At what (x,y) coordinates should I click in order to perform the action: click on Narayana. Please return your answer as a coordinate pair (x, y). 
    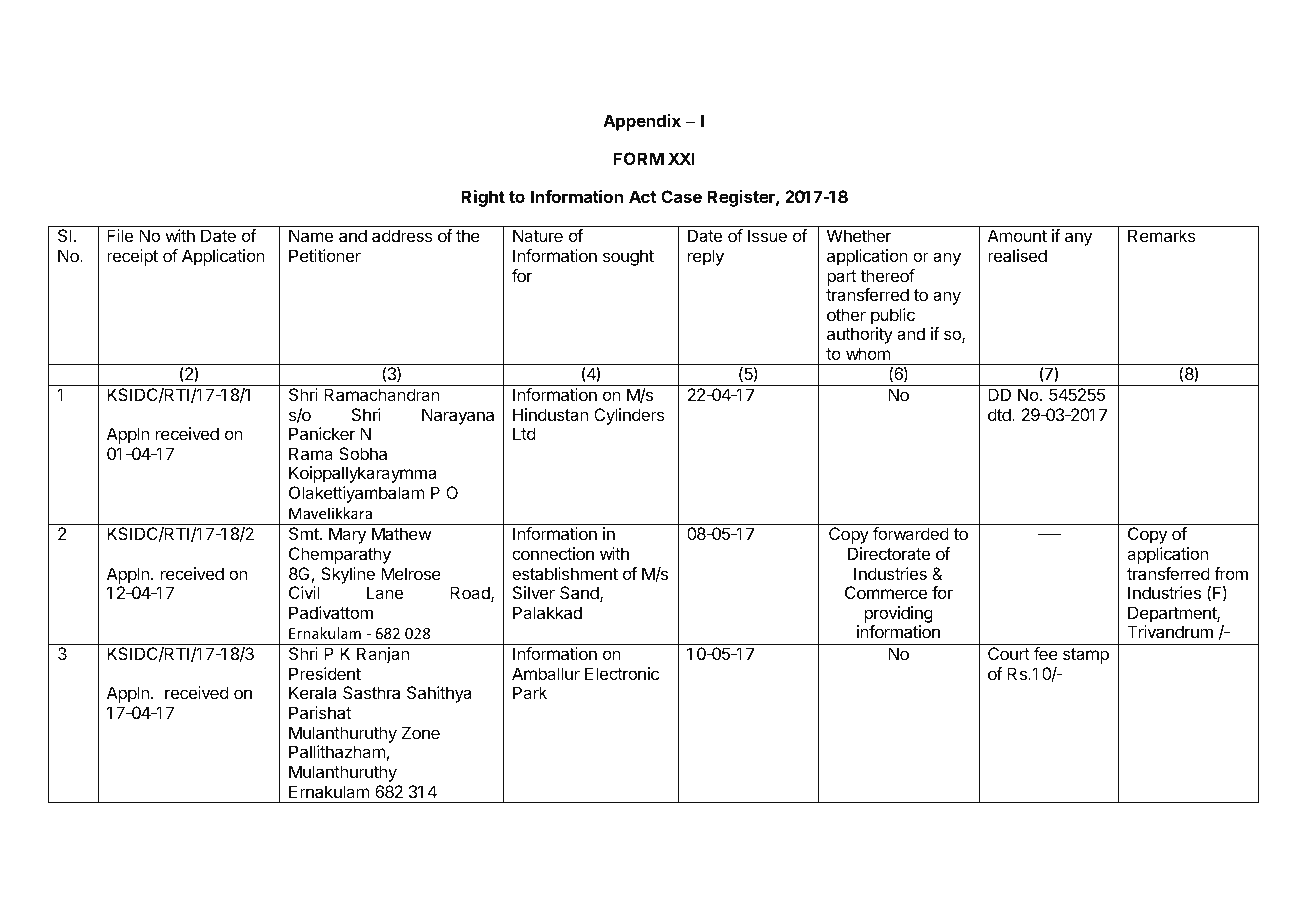
    Looking at the image, I should click on (458, 416).
